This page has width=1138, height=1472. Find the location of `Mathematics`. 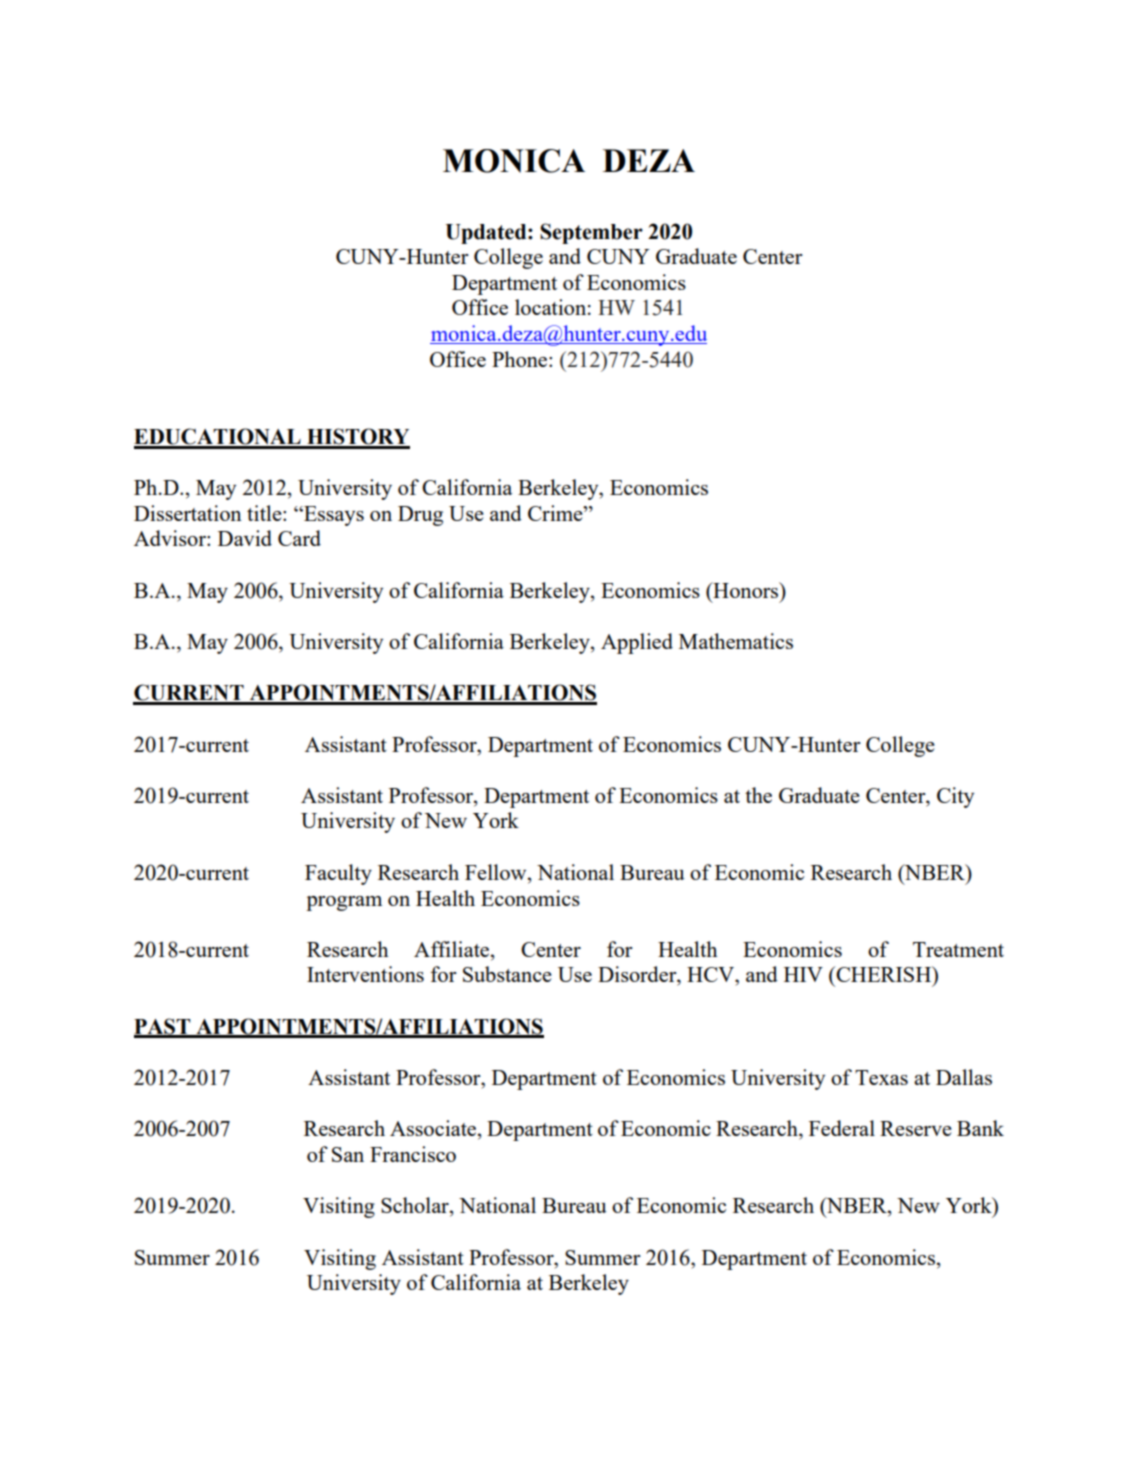

Mathematics is located at coordinates (736, 641).
